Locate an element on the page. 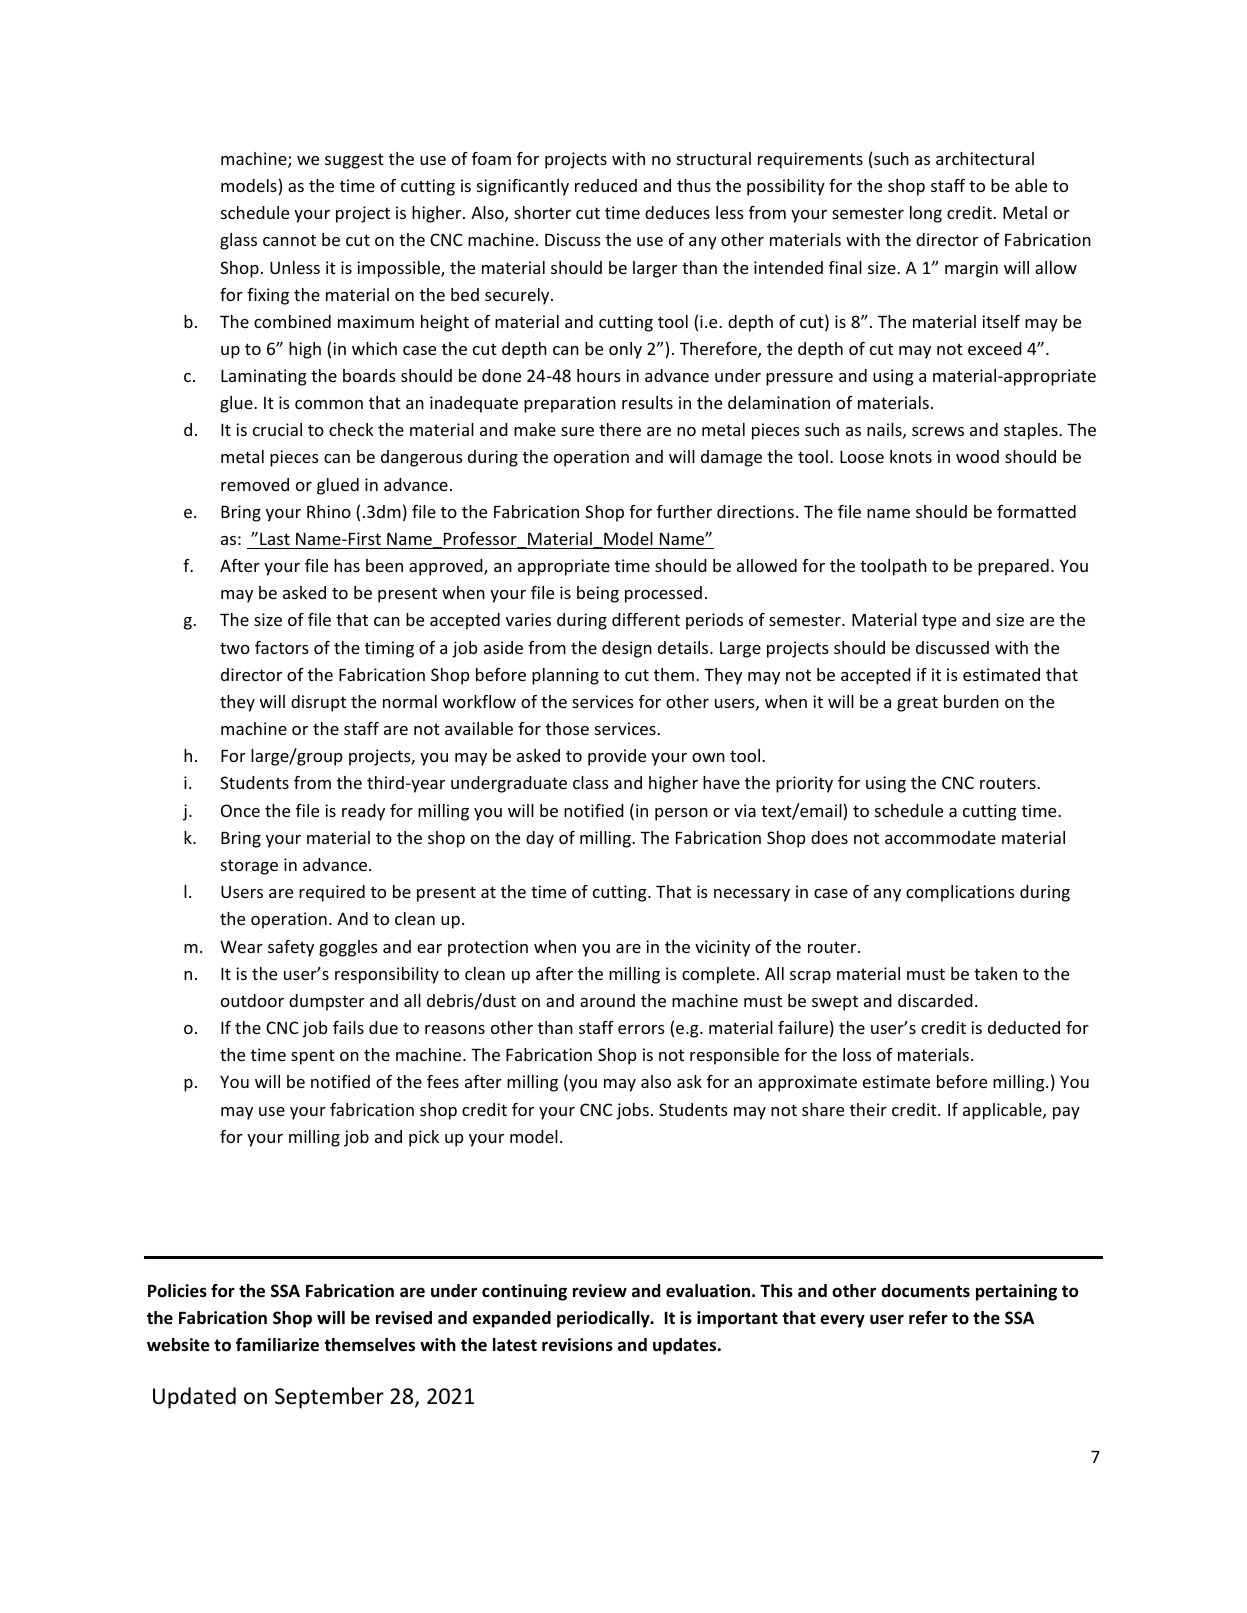 The height and width of the document is (1613, 1247). long is located at coordinates (926, 214).
